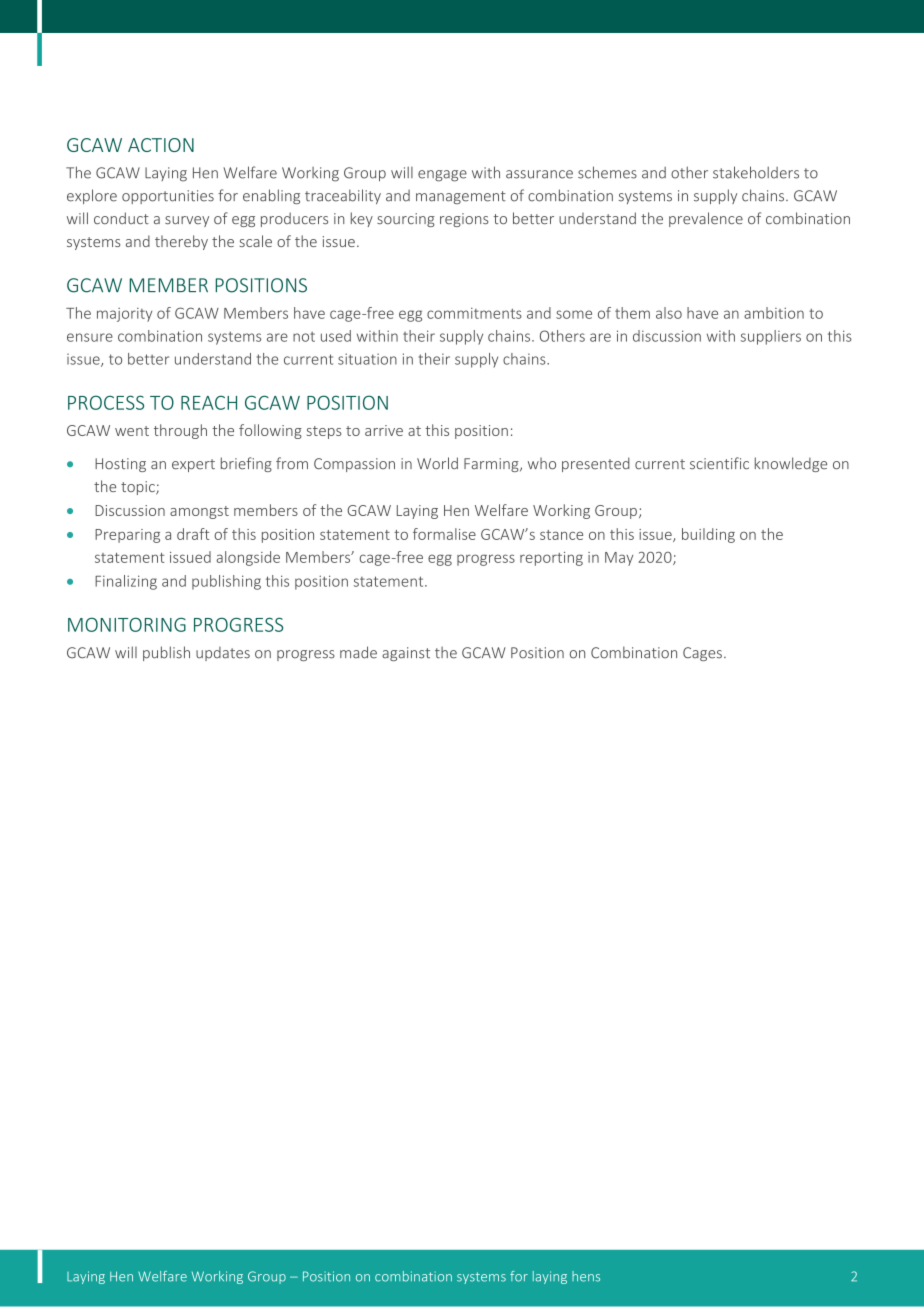 The height and width of the document is (1308, 924). What do you see at coordinates (406, 654) in the document?
I see `against` at bounding box center [406, 654].
